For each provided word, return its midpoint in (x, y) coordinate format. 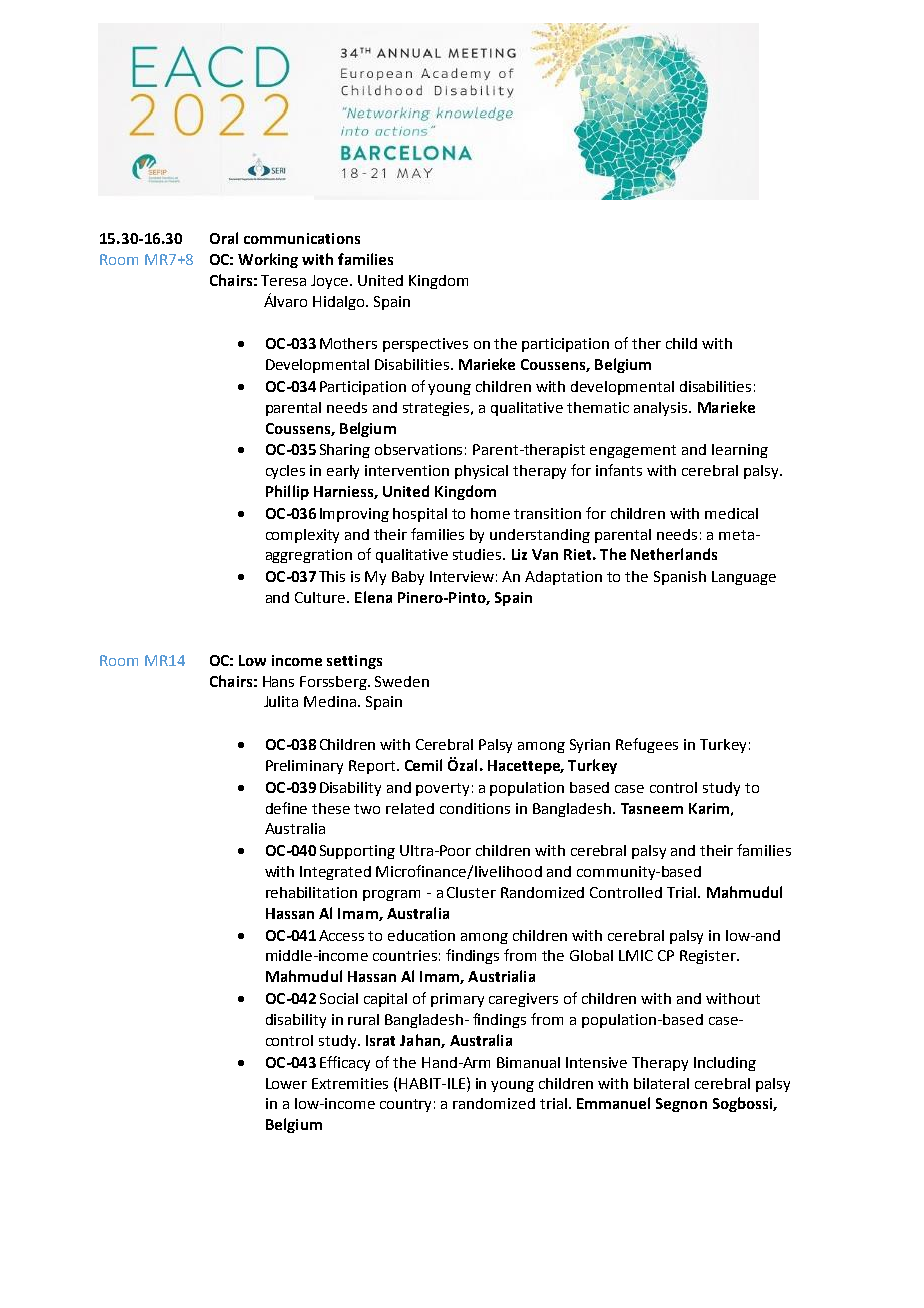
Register (709, 957)
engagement (633, 451)
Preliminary (304, 767)
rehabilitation (311, 892)
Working (268, 260)
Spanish (680, 578)
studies (478, 554)
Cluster (471, 892)
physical (481, 472)
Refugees (647, 745)
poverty (442, 789)
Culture (321, 597)
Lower (286, 1083)
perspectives (425, 345)
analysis (662, 409)
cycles (285, 472)
